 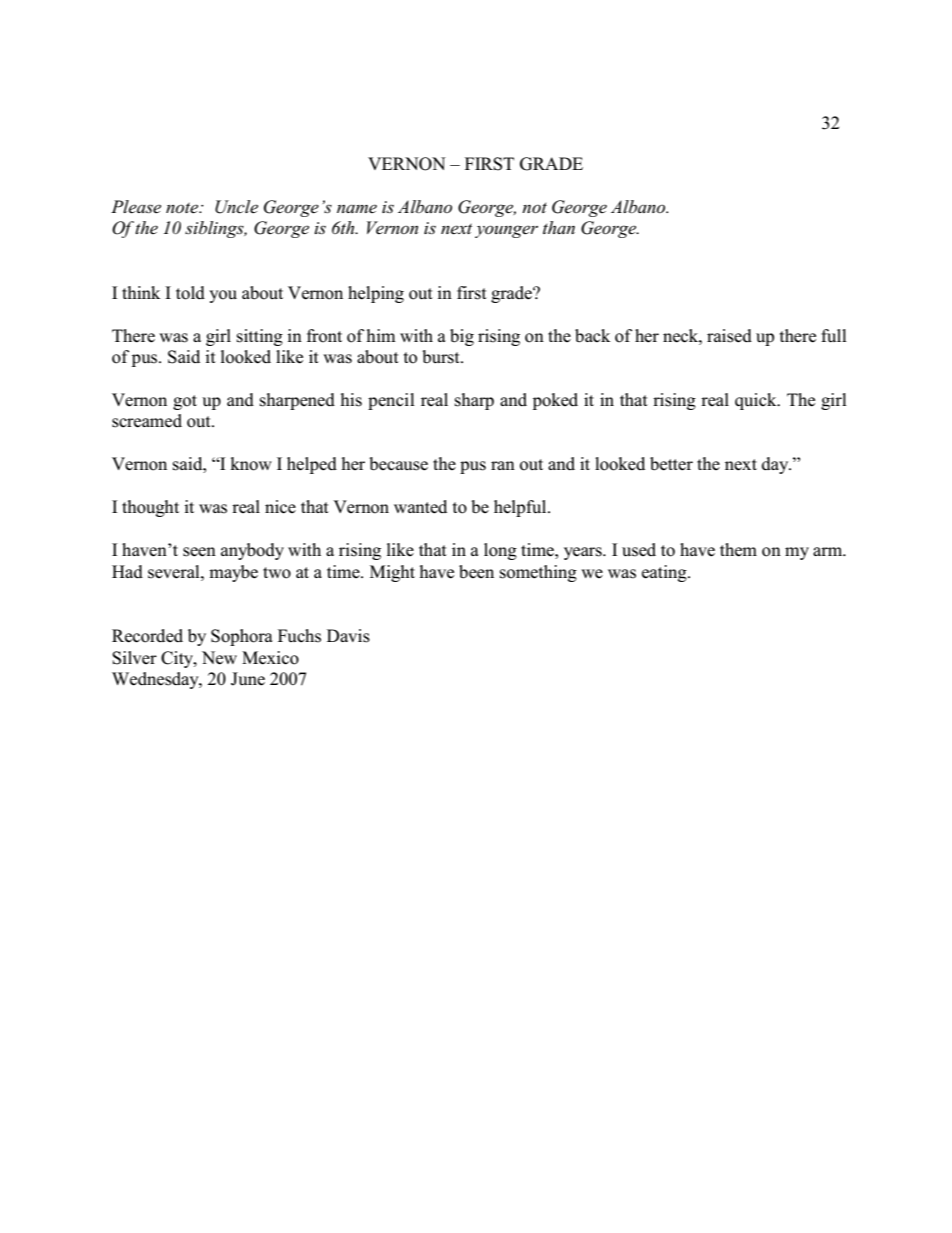 What do you see at coordinates (260, 337) in the screenshot?
I see `sitting` at bounding box center [260, 337].
